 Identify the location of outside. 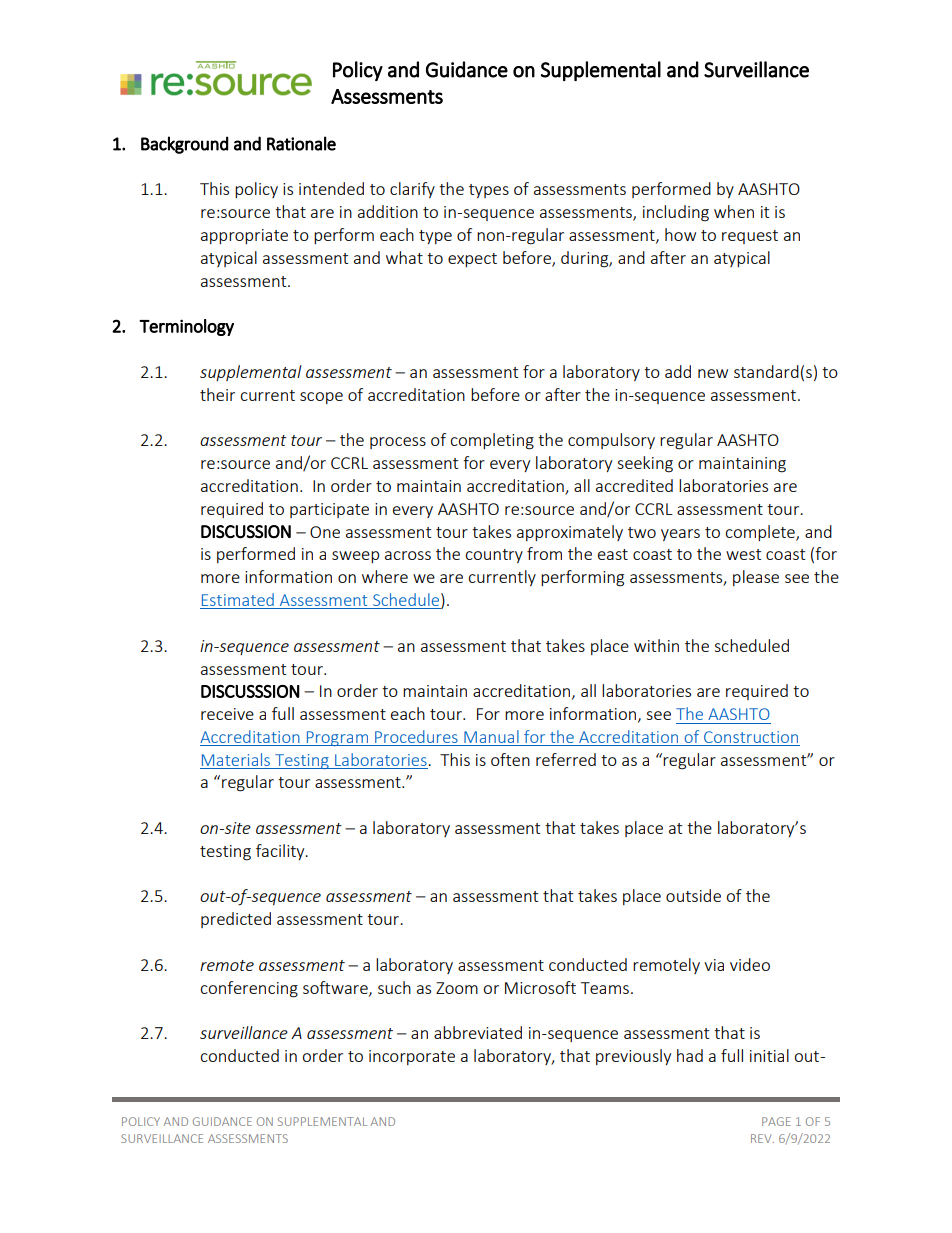
(693, 895).
